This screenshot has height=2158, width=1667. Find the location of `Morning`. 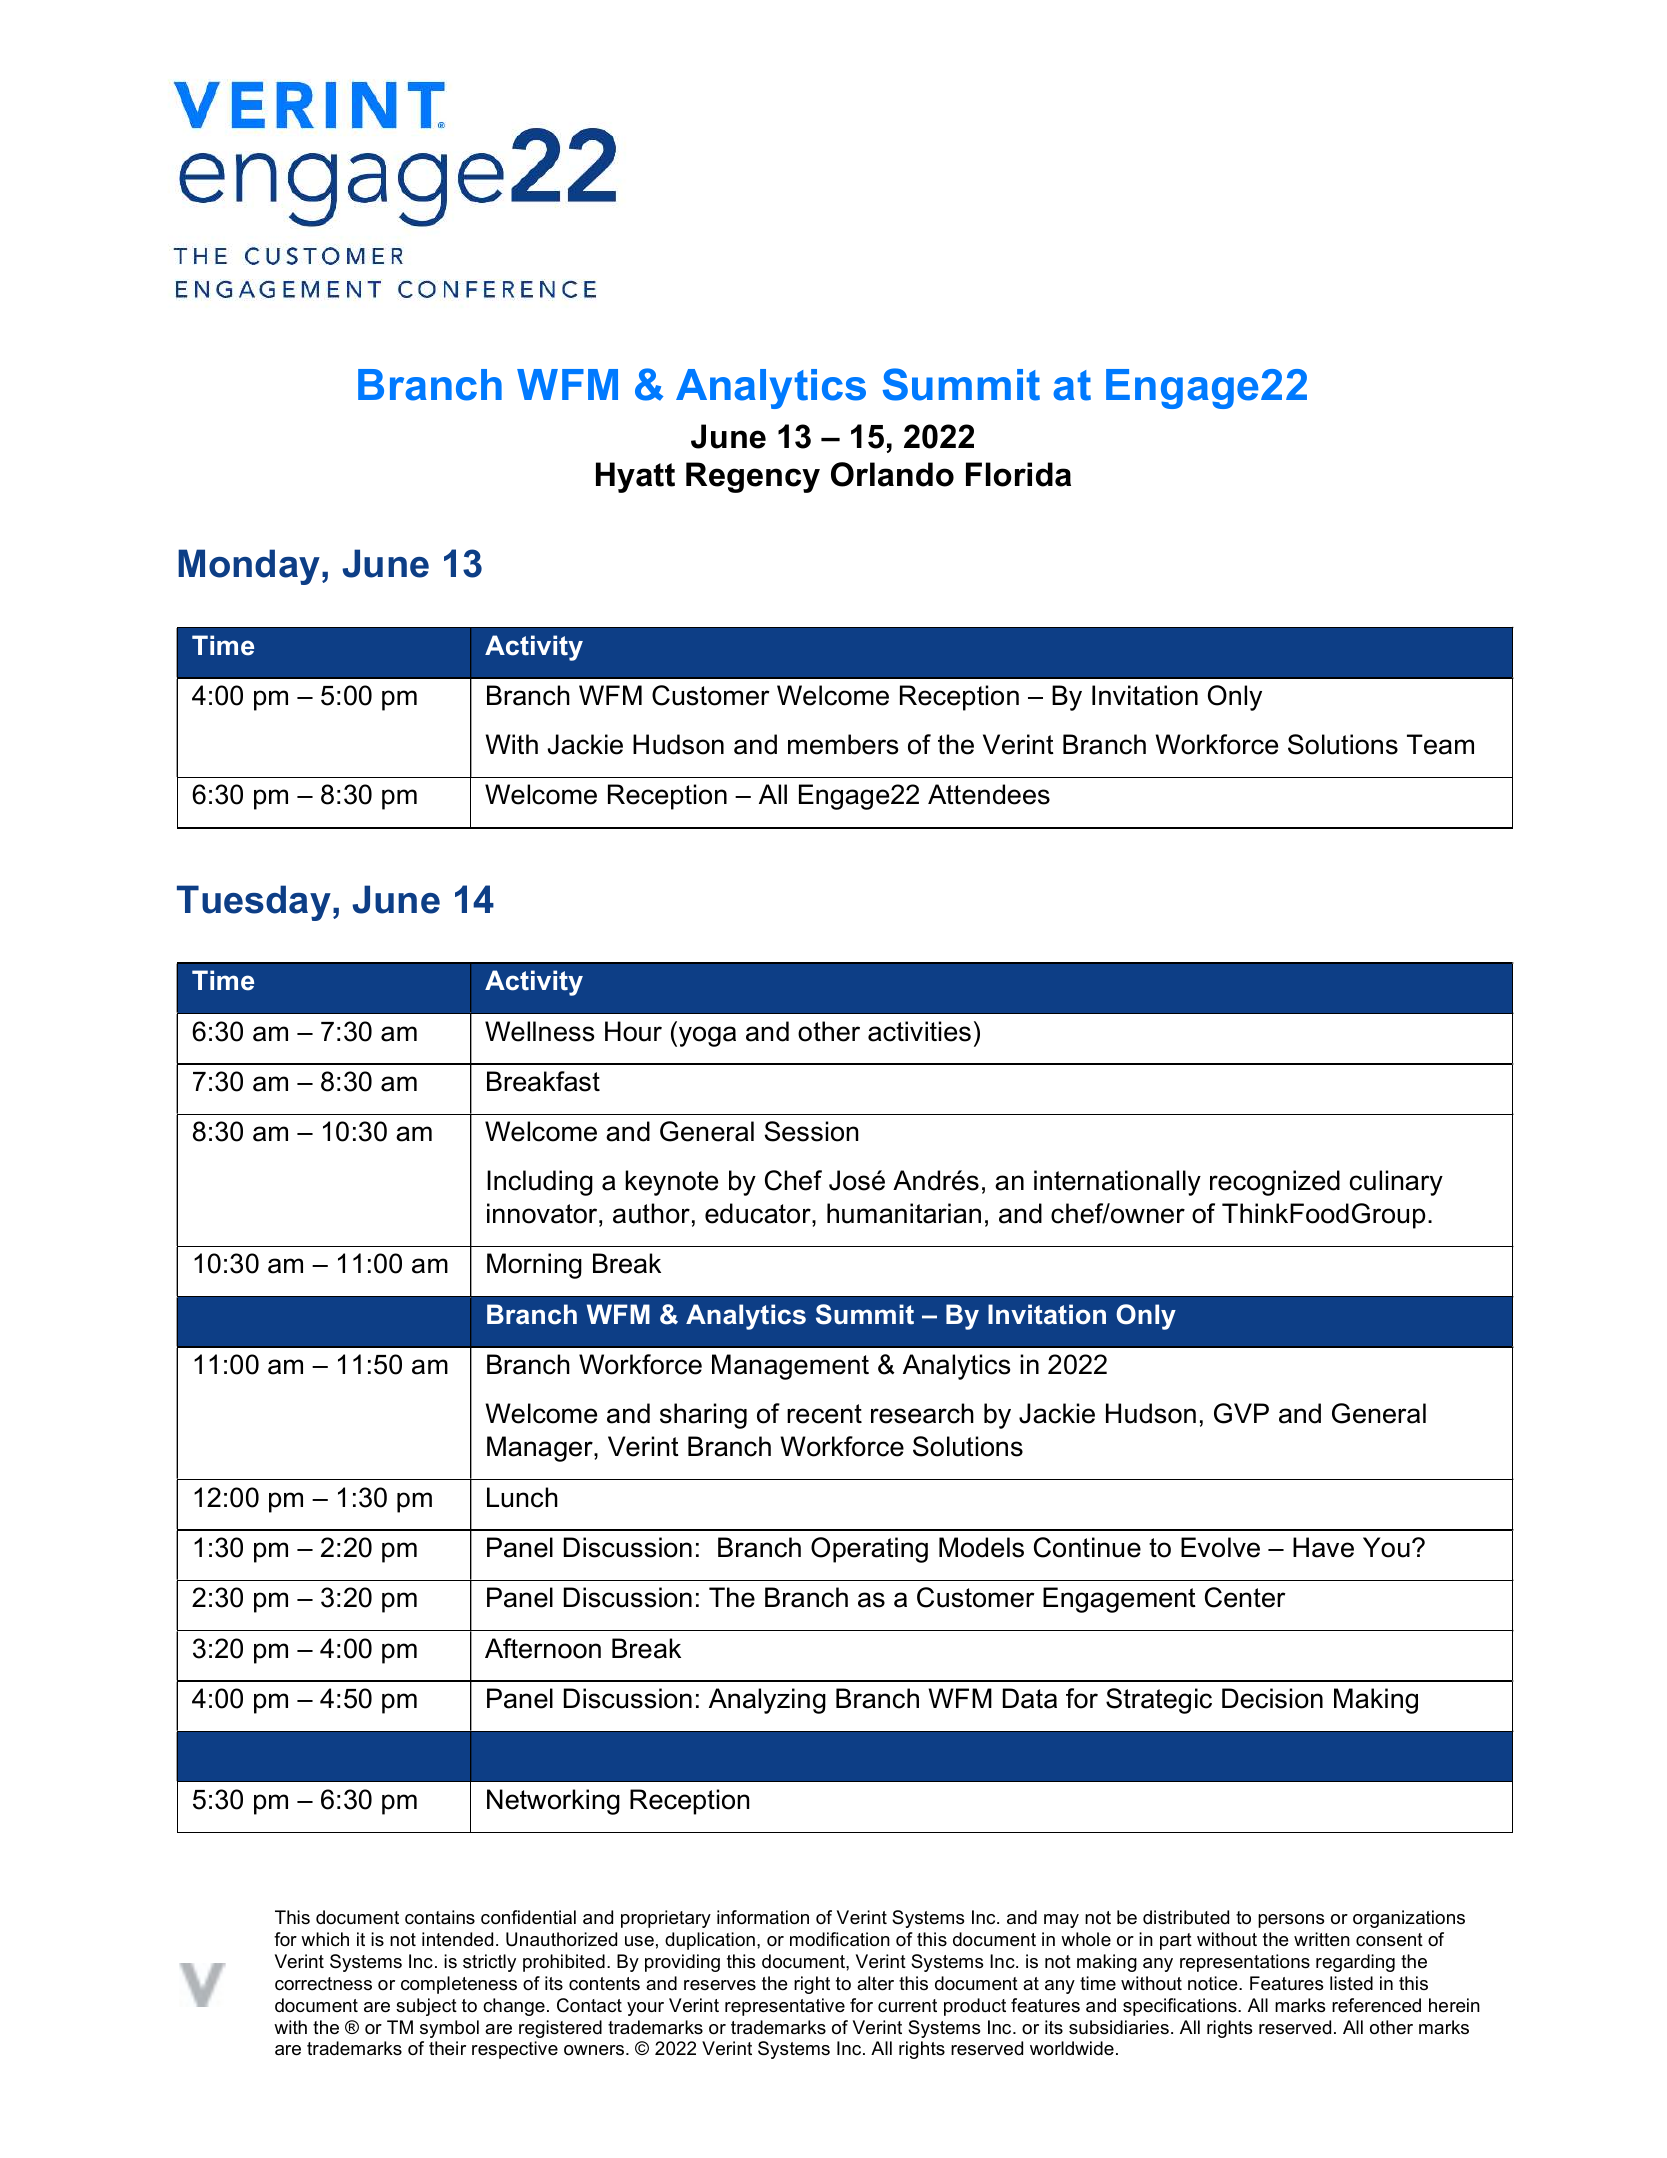

Morning is located at coordinates (534, 1266).
